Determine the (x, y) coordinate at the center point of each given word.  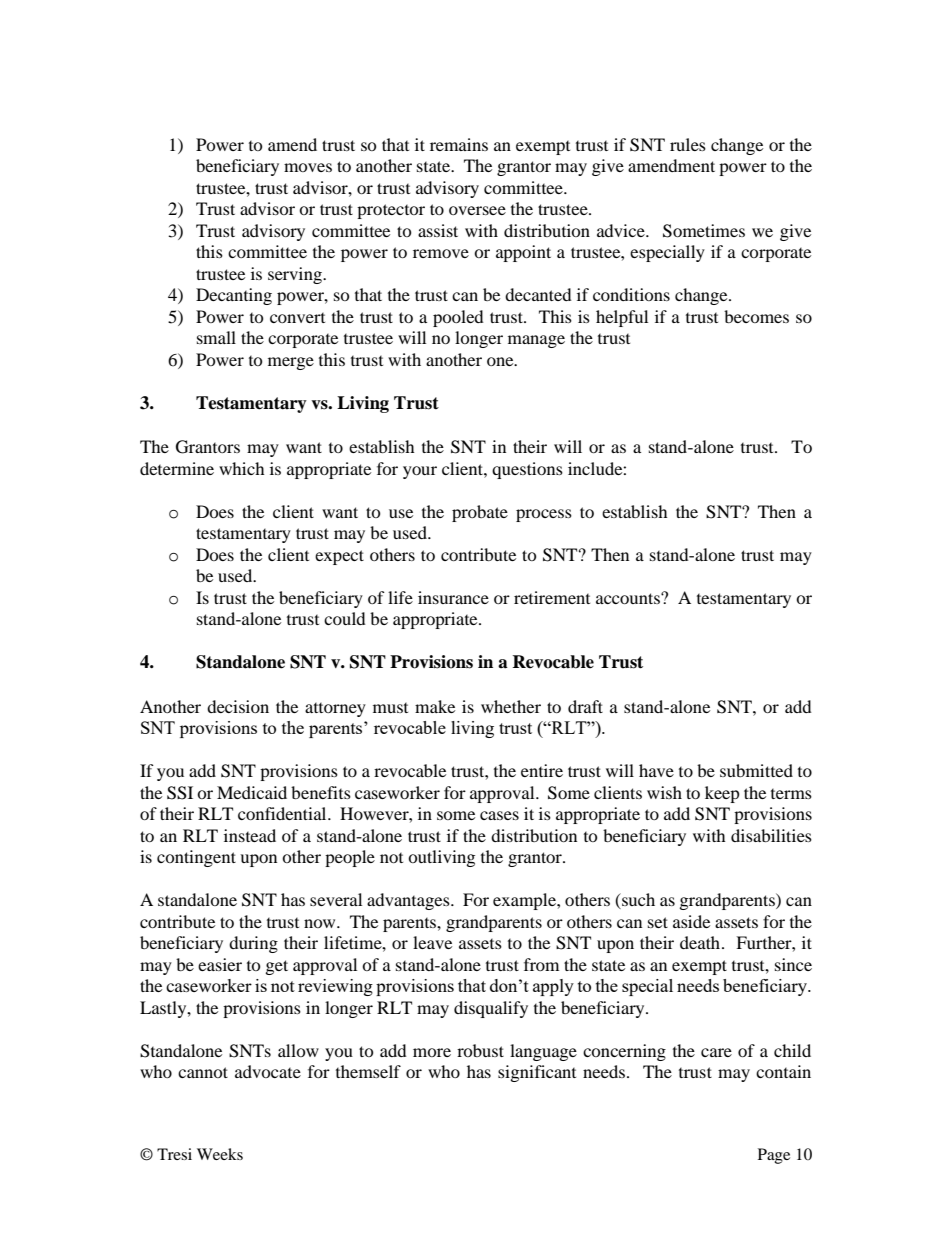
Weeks (220, 1154)
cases (499, 815)
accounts (629, 598)
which (242, 468)
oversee (477, 210)
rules (688, 144)
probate (480, 513)
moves (308, 167)
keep (722, 794)
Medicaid (252, 792)
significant (537, 1073)
